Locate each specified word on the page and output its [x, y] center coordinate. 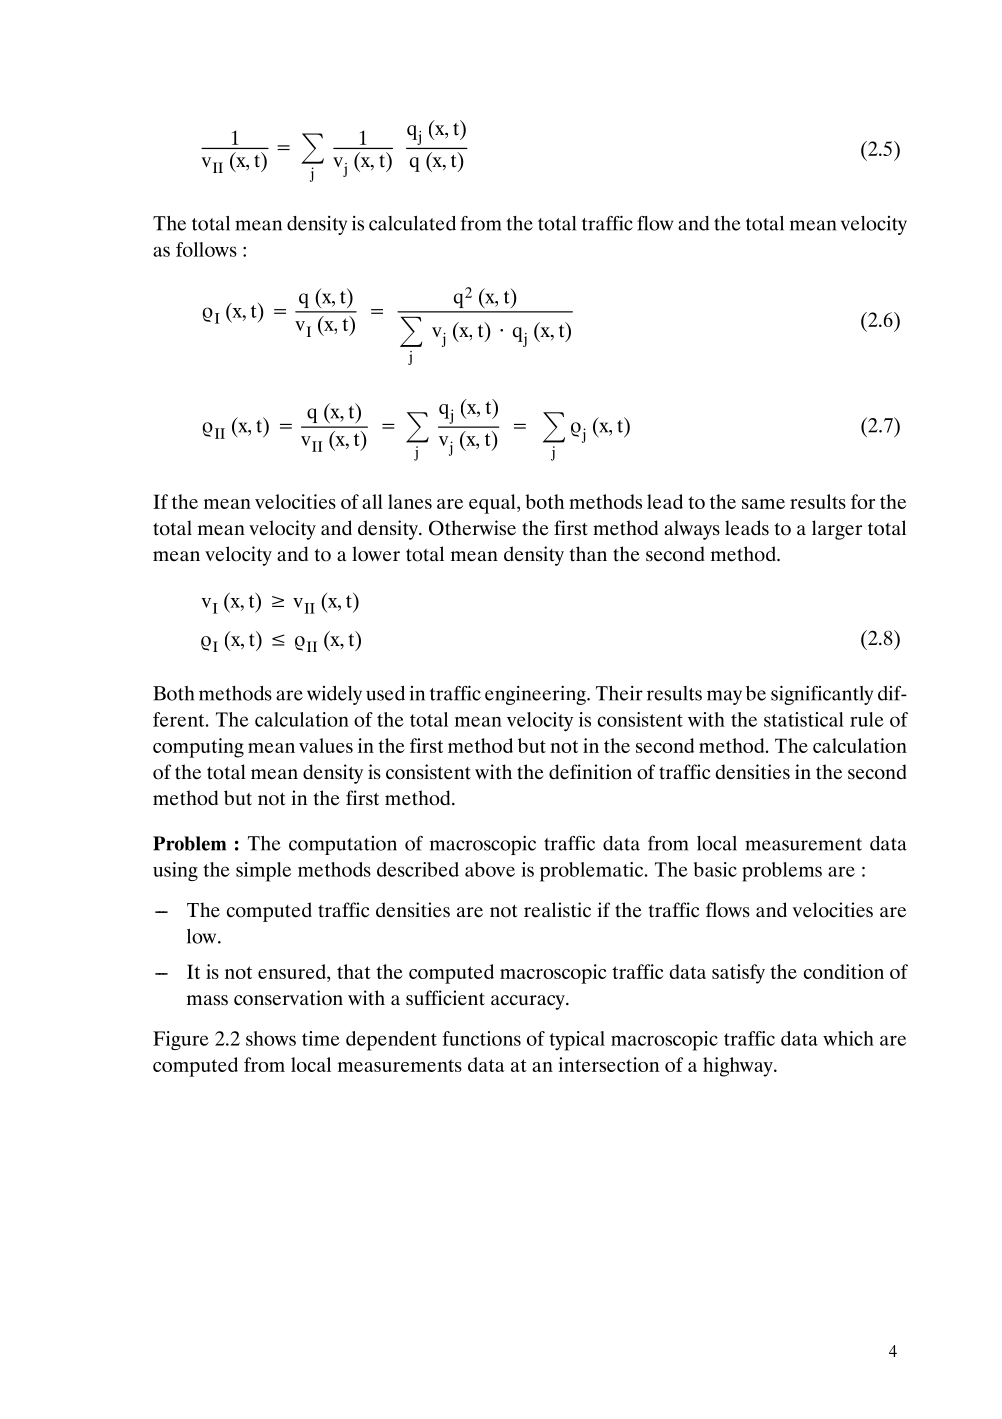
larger [837, 530]
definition [590, 772]
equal [493, 504]
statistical [804, 719]
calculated [412, 223]
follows [206, 249]
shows [271, 1038]
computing [198, 748]
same [763, 504]
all [372, 501]
